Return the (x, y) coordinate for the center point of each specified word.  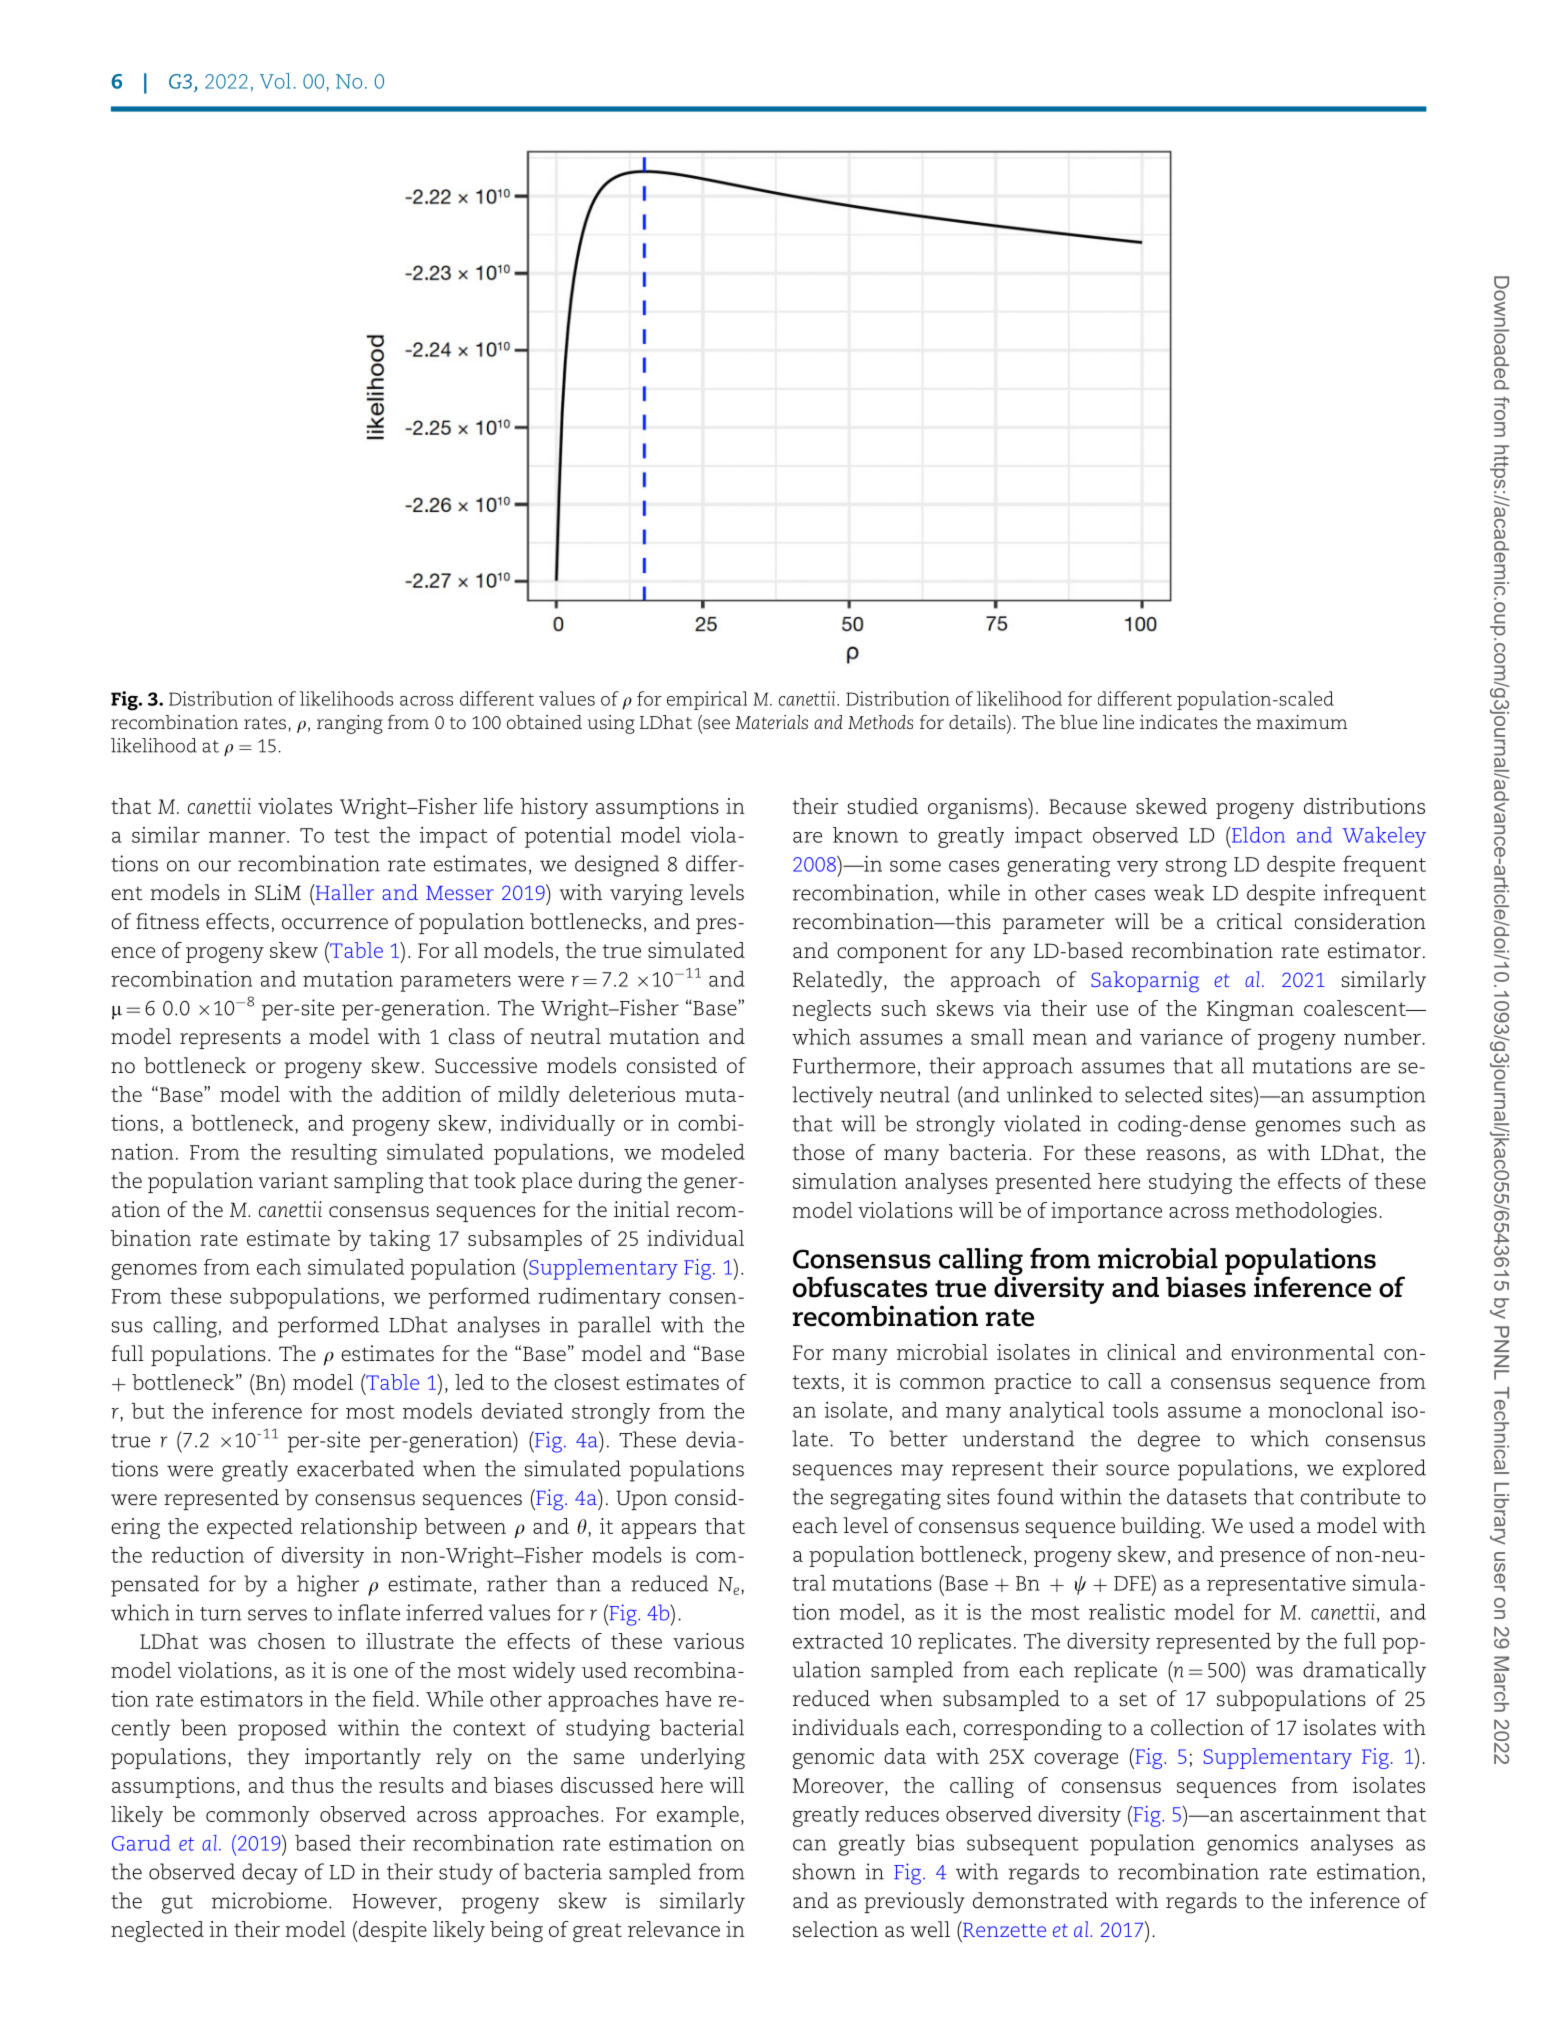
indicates (1178, 722)
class (472, 1036)
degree (1169, 1441)
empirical (707, 700)
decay (270, 1874)
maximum (1302, 722)
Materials (771, 722)
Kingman (1250, 1010)
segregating (886, 1499)
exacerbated (355, 1468)
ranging (350, 724)
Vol (275, 81)
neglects (831, 1010)
